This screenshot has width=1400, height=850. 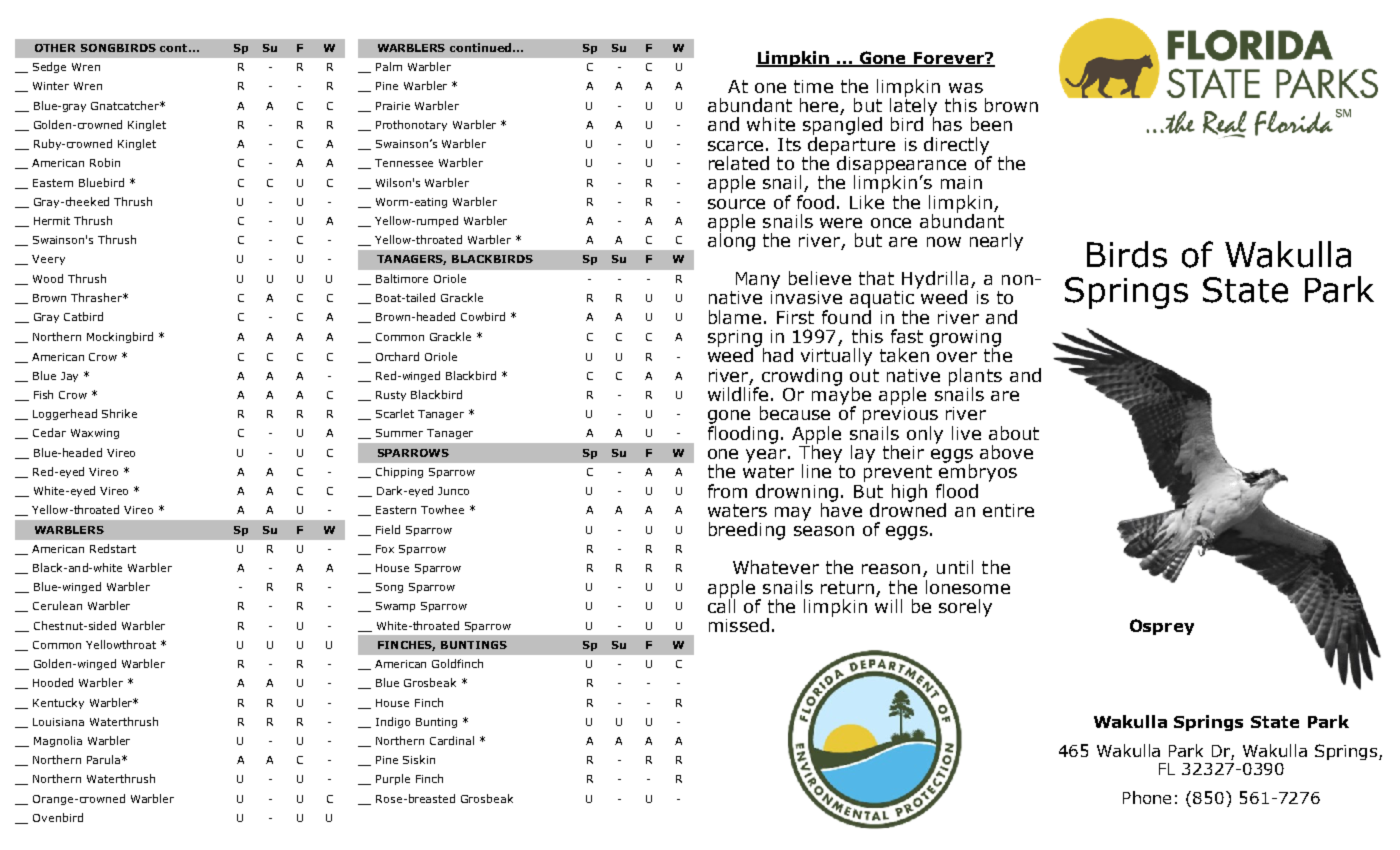 I want to click on entire, so click(x=1008, y=510).
